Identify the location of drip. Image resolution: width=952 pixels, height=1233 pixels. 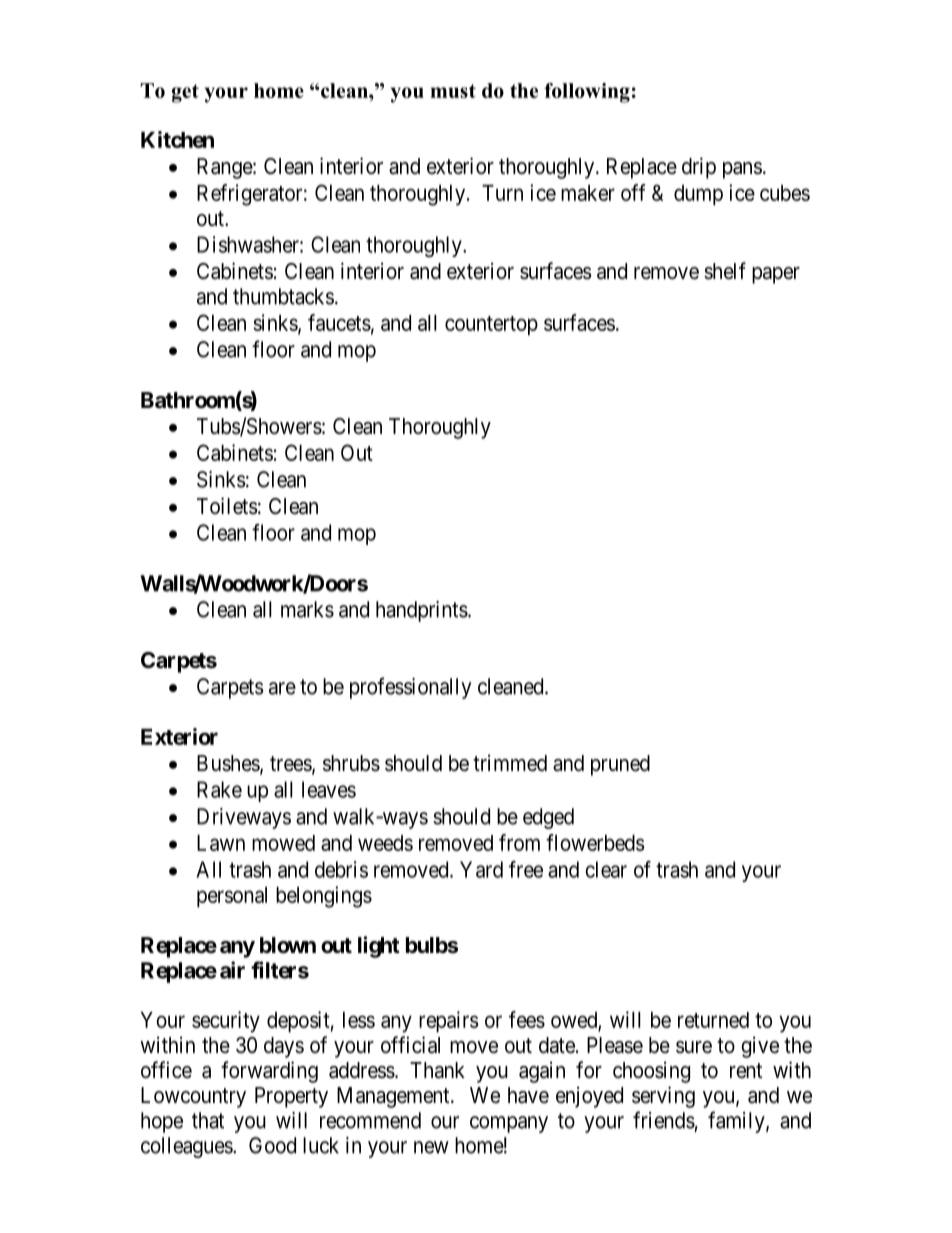
(699, 168).
